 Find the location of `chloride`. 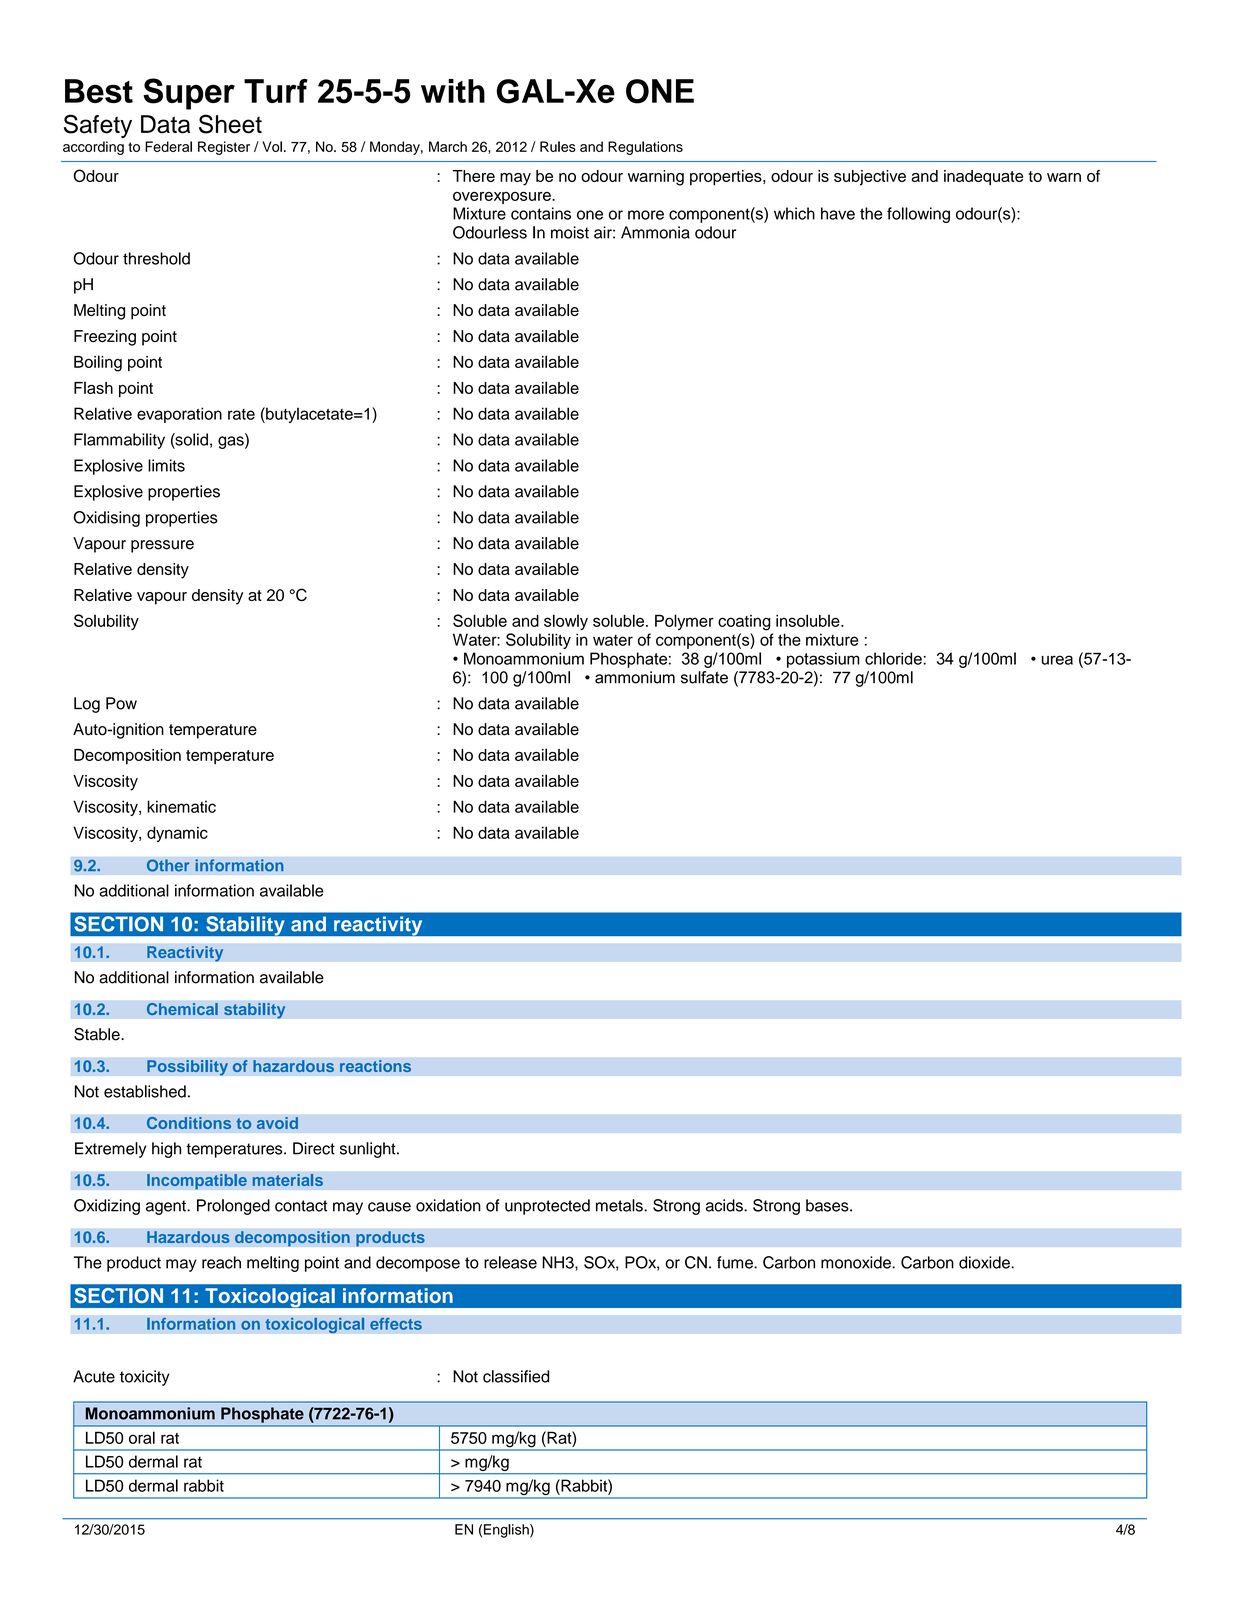

chloride is located at coordinates (894, 658).
